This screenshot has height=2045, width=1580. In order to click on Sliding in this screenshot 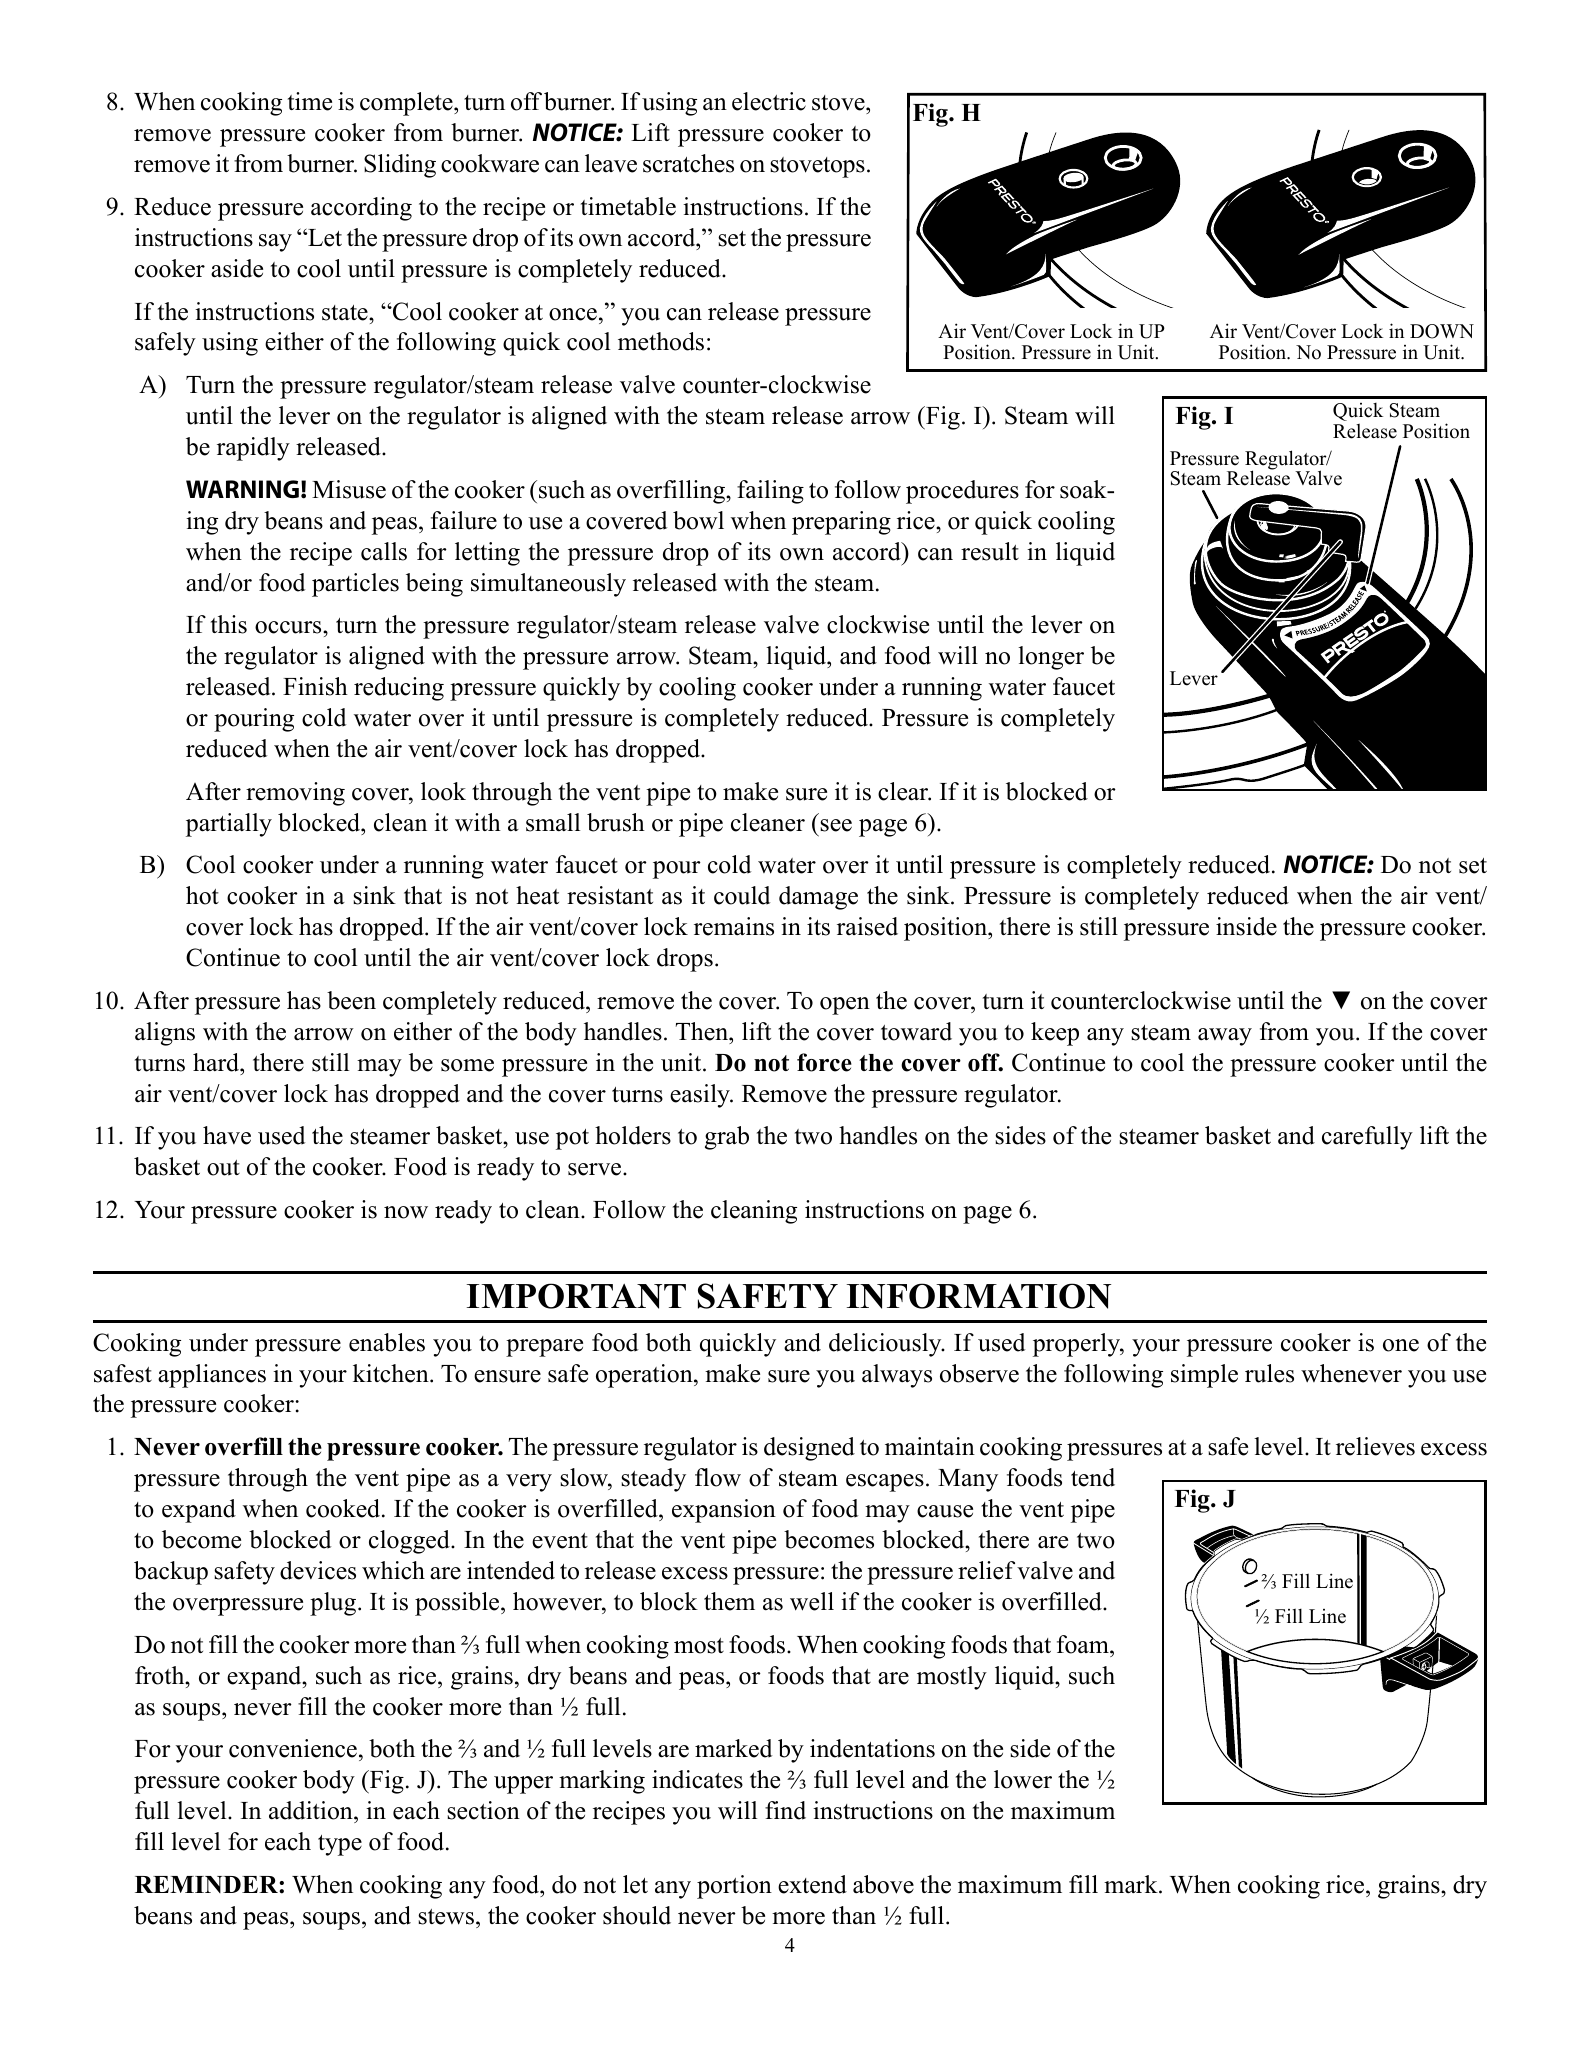, I will do `click(400, 166)`.
